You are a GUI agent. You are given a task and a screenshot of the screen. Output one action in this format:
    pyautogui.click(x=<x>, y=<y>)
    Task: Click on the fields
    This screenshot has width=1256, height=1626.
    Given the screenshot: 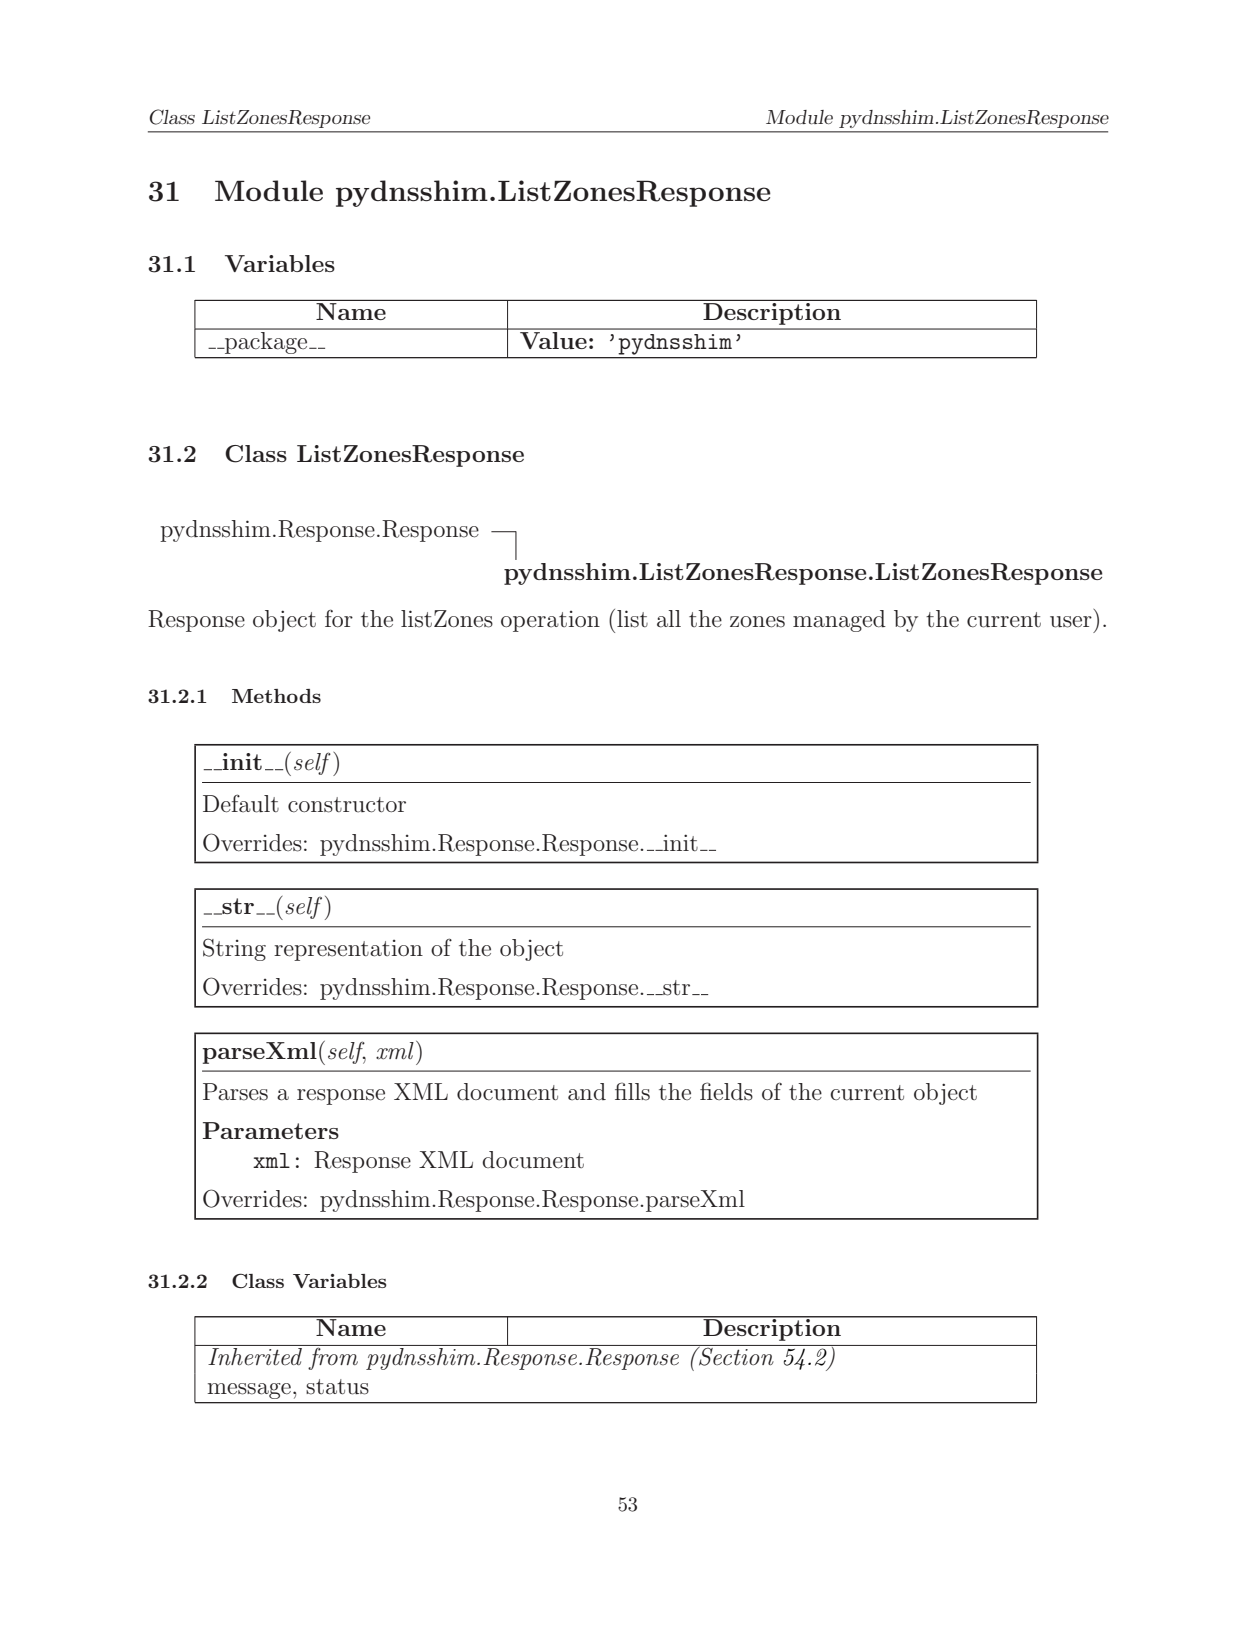 What is the action you would take?
    pyautogui.click(x=726, y=1091)
